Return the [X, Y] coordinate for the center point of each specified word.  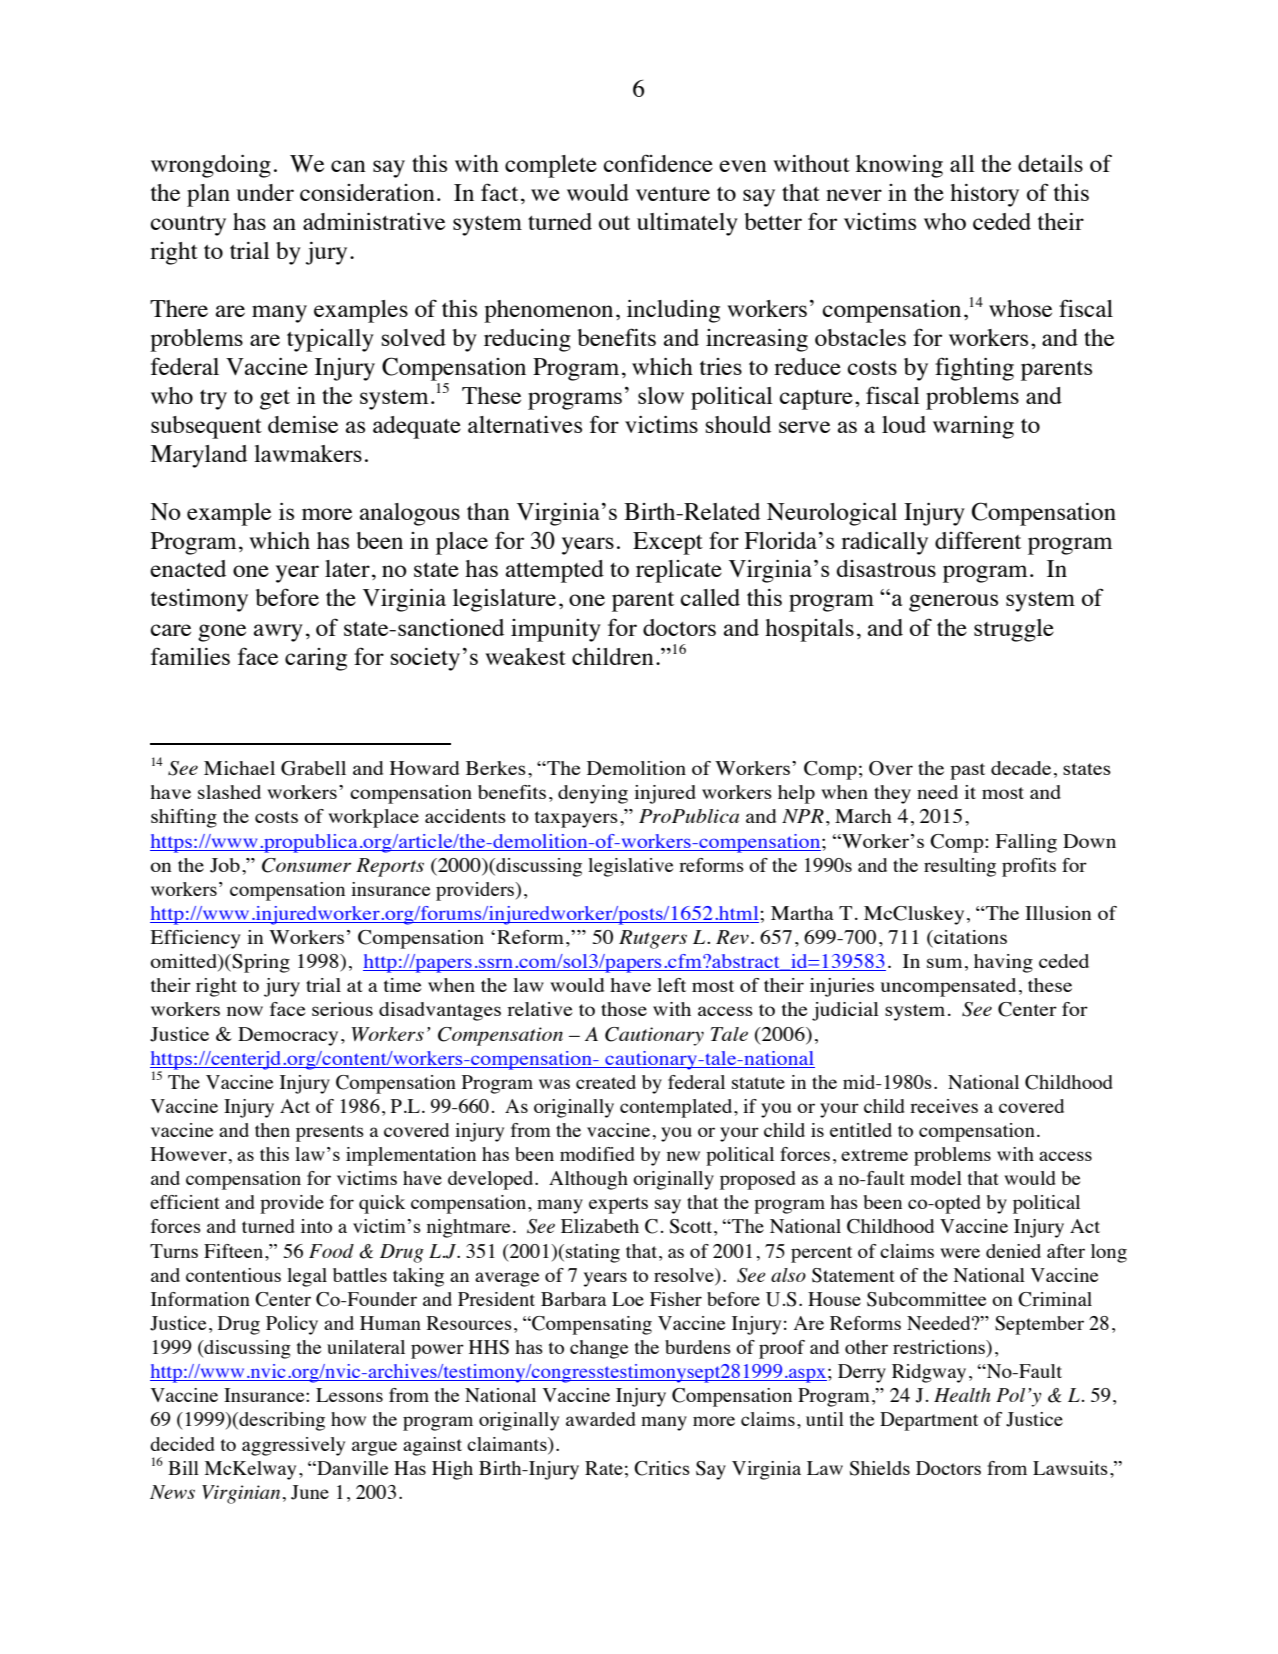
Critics [662, 1468]
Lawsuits [1070, 1468]
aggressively [293, 1446]
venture [673, 194]
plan [208, 195]
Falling [1026, 843]
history [984, 195]
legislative [630, 867]
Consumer [306, 865]
